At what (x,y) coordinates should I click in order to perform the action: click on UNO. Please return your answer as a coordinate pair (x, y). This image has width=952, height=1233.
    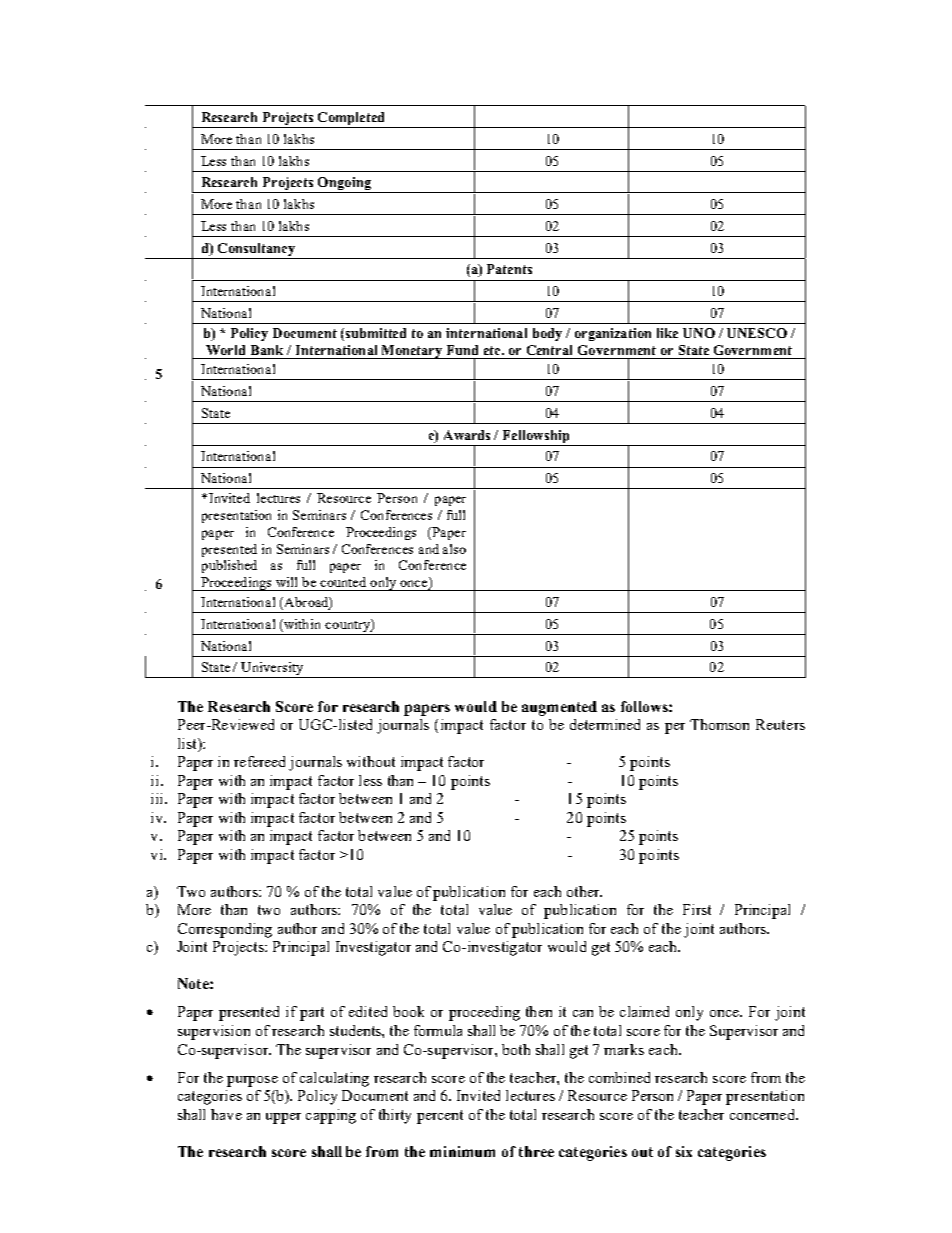
    Looking at the image, I should click on (699, 333).
